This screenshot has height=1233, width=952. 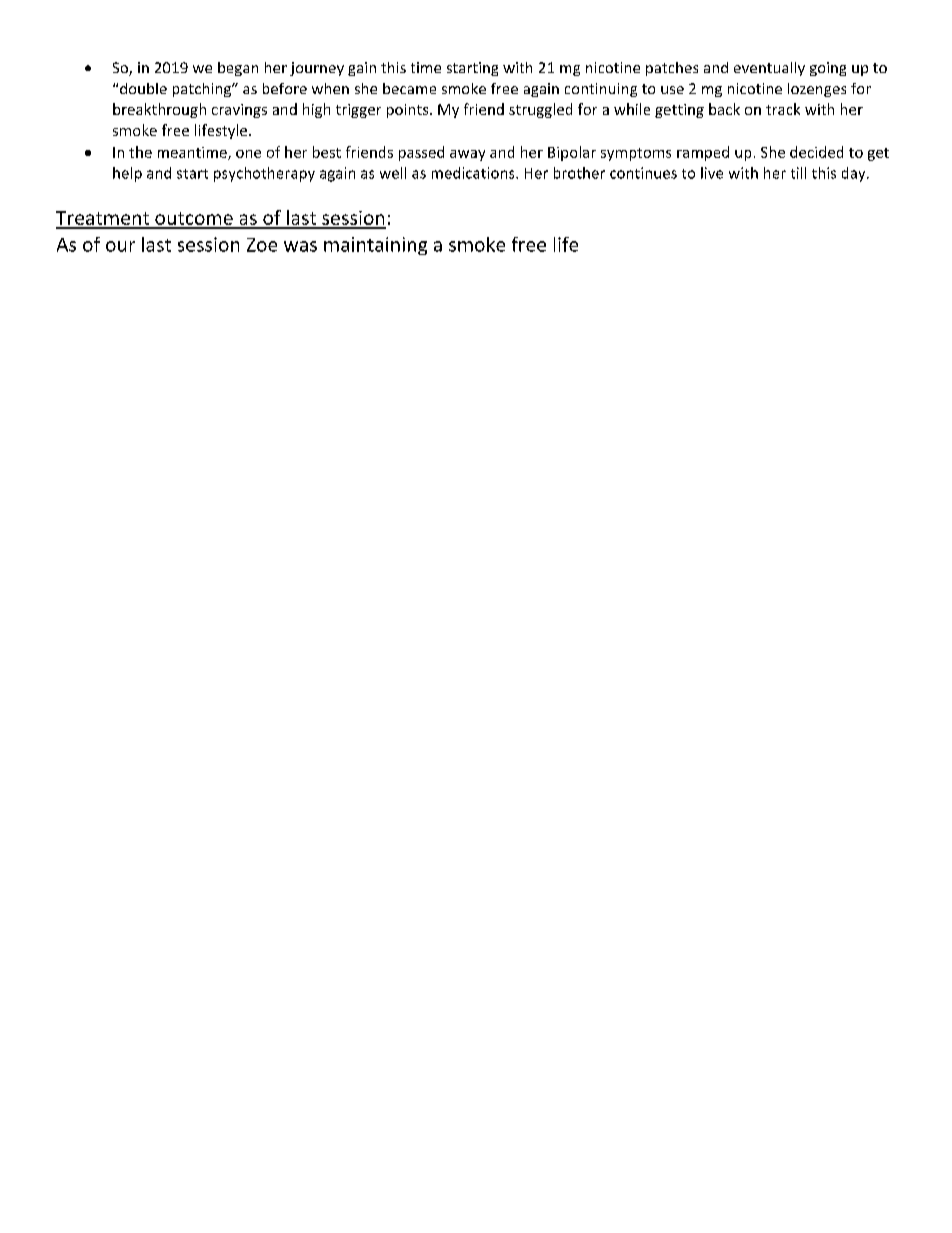 I want to click on eventually, so click(x=769, y=69).
